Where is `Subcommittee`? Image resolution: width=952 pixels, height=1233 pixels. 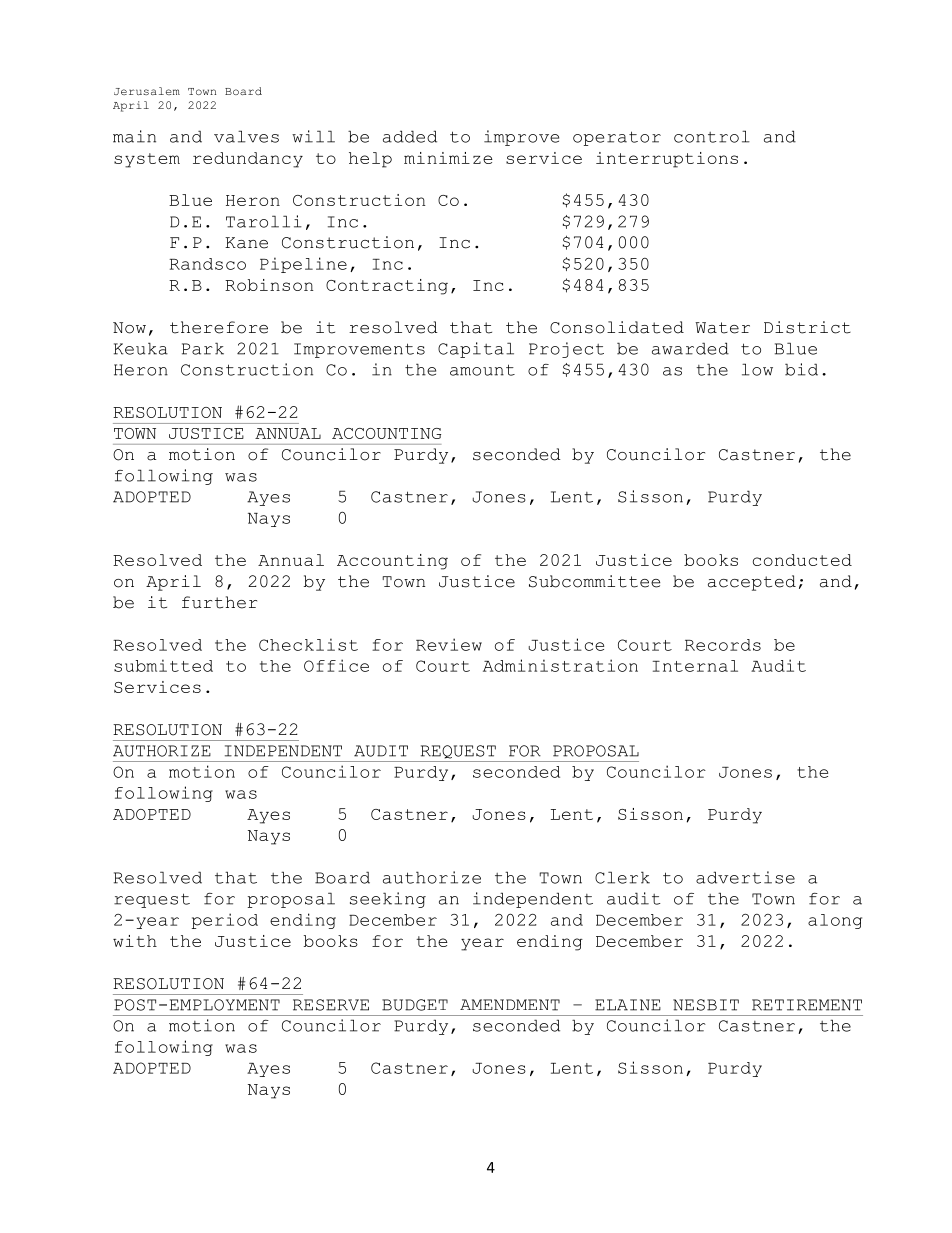
Subcommittee is located at coordinates (594, 581).
